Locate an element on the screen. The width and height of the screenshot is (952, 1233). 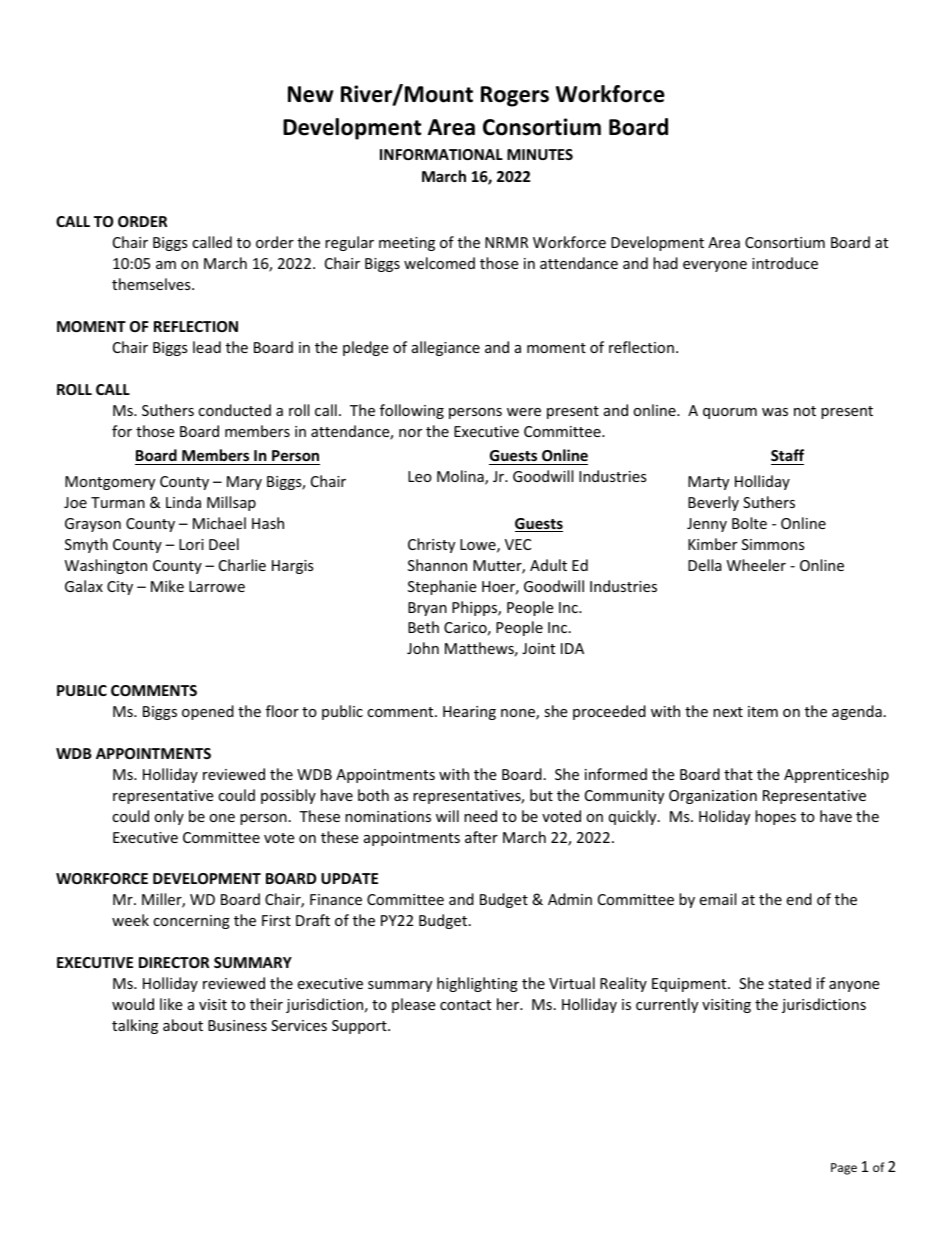
INFORMATIONAL is located at coordinates (441, 154).
